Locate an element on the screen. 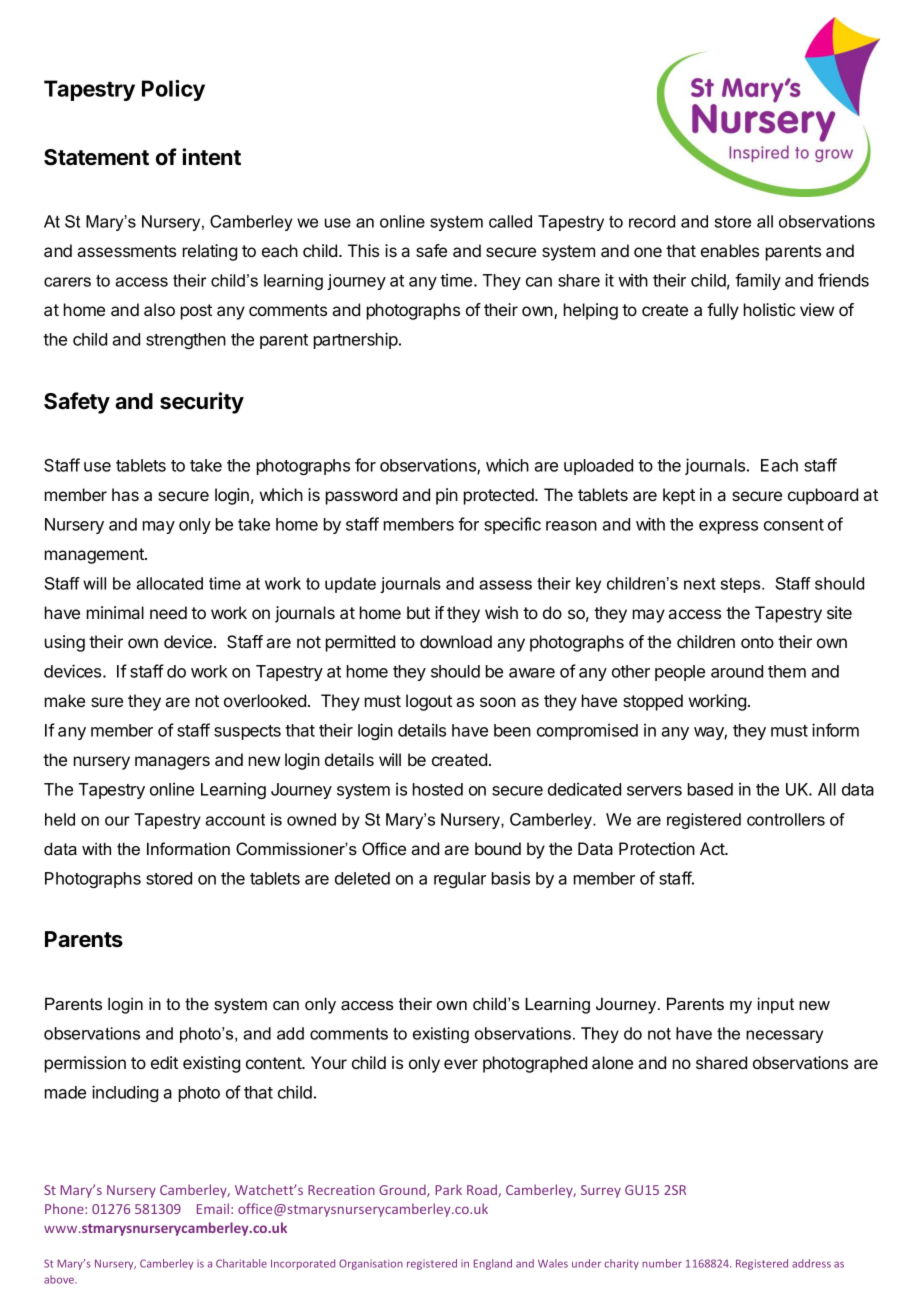 This screenshot has height=1308, width=924. regular is located at coordinates (460, 880).
